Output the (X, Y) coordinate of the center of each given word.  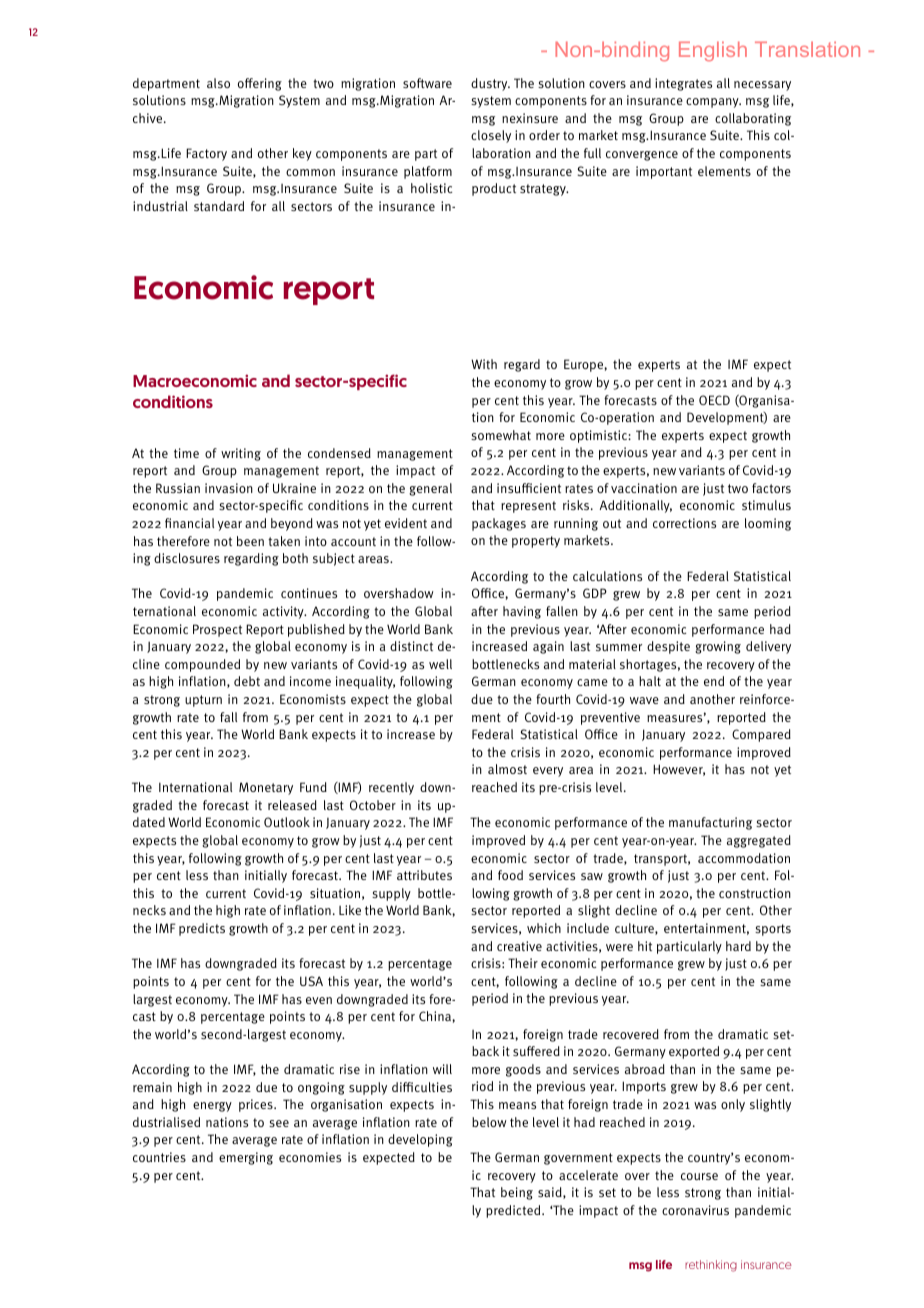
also (218, 83)
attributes (424, 875)
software (427, 83)
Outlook (287, 822)
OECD (714, 400)
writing (241, 454)
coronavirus (695, 1210)
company (713, 103)
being (517, 1193)
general (430, 489)
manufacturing (710, 823)
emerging (246, 1158)
